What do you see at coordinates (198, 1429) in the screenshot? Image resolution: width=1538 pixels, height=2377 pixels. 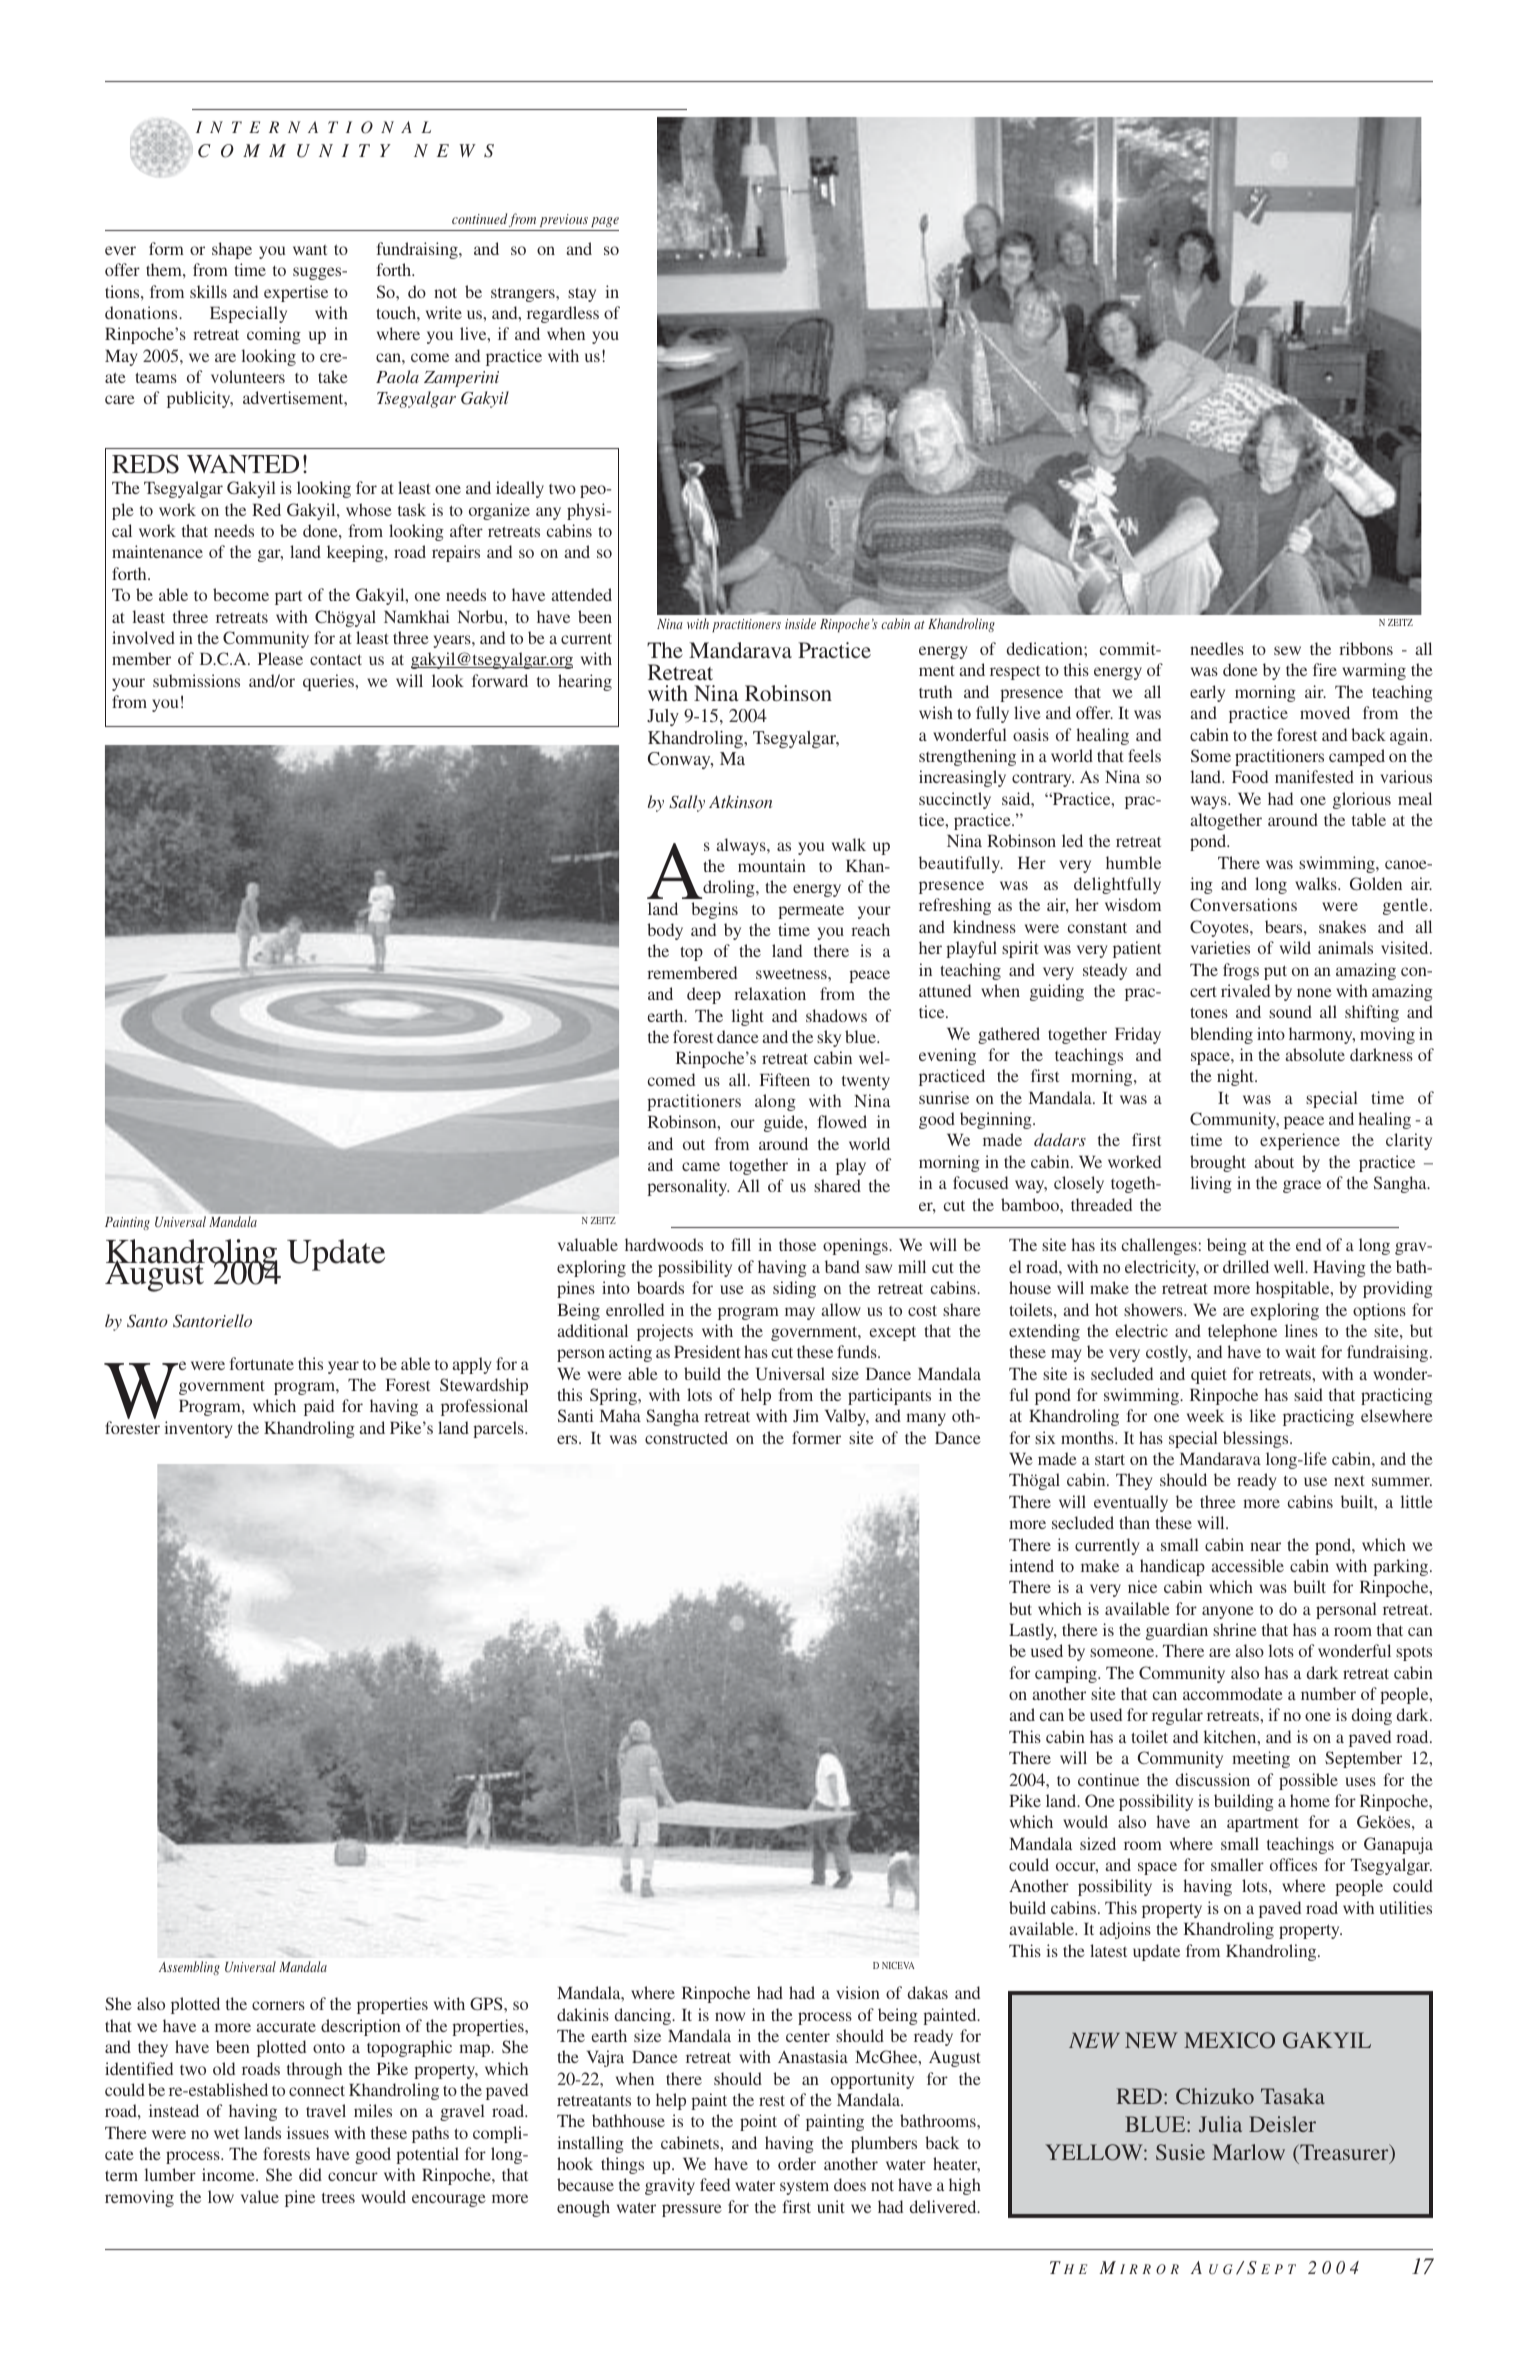 I see `inventory` at bounding box center [198, 1429].
